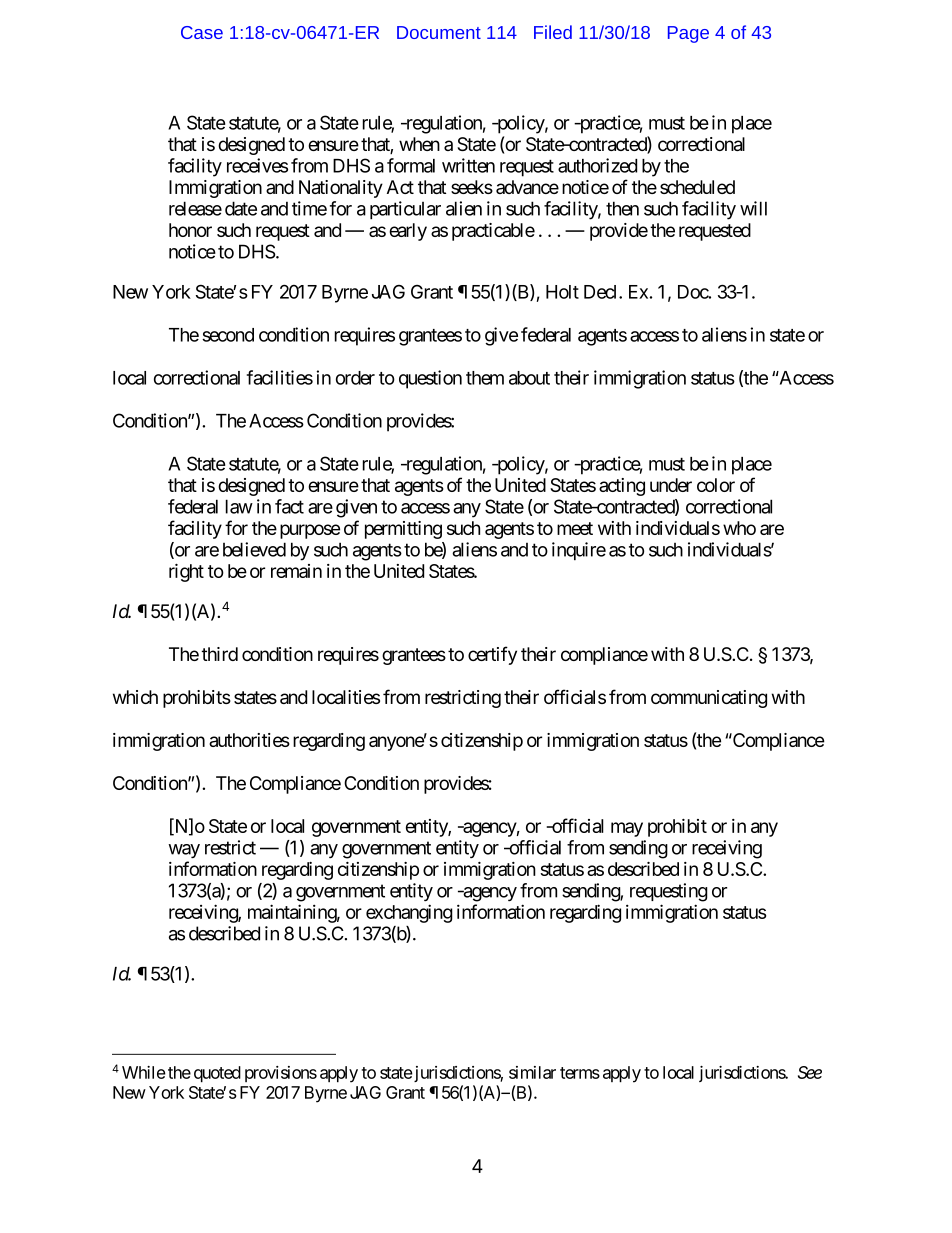  Describe the element at coordinates (709, 699) in the screenshot. I see `communicating` at that location.
